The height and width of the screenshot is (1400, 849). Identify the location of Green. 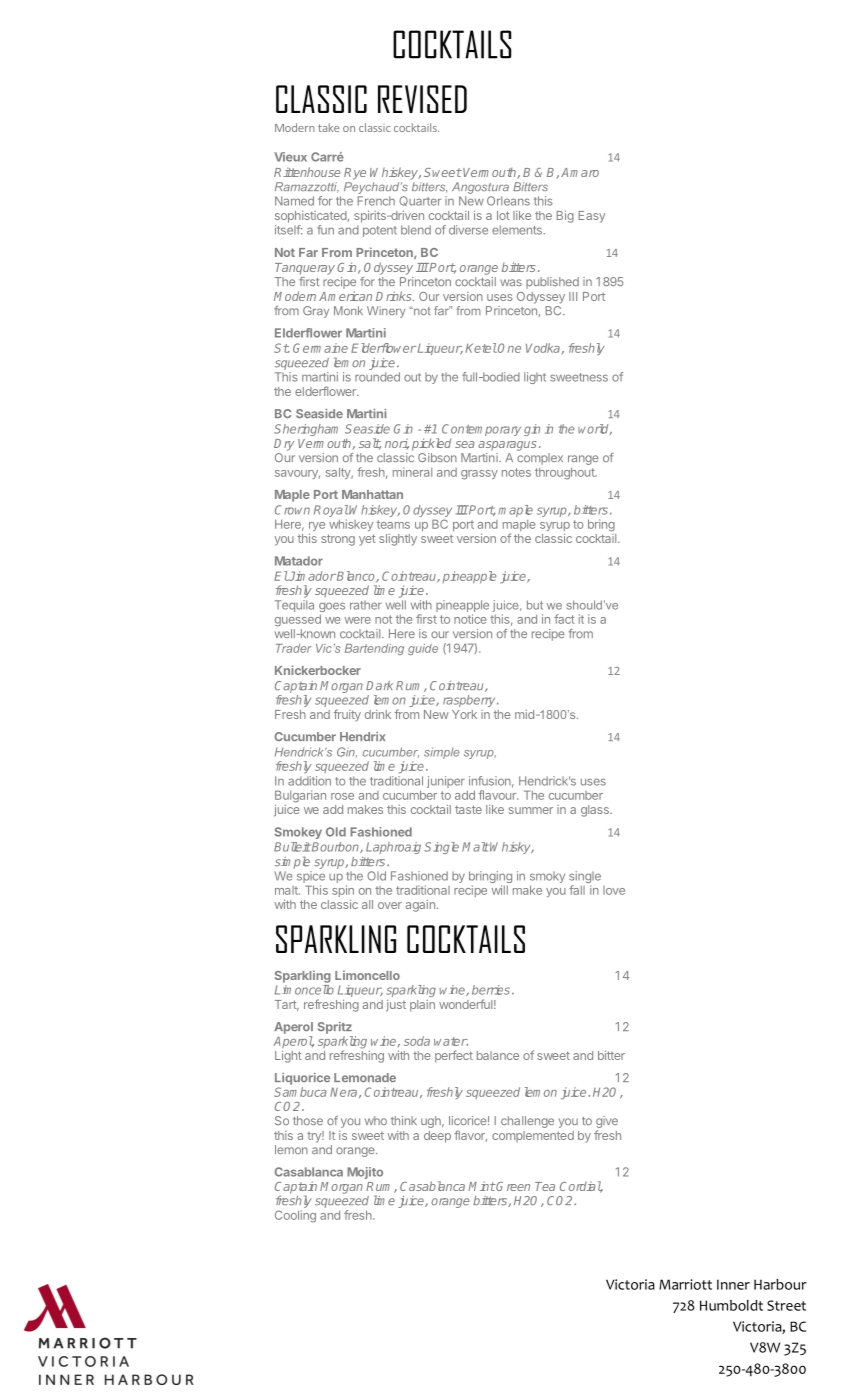
(512, 1186).
